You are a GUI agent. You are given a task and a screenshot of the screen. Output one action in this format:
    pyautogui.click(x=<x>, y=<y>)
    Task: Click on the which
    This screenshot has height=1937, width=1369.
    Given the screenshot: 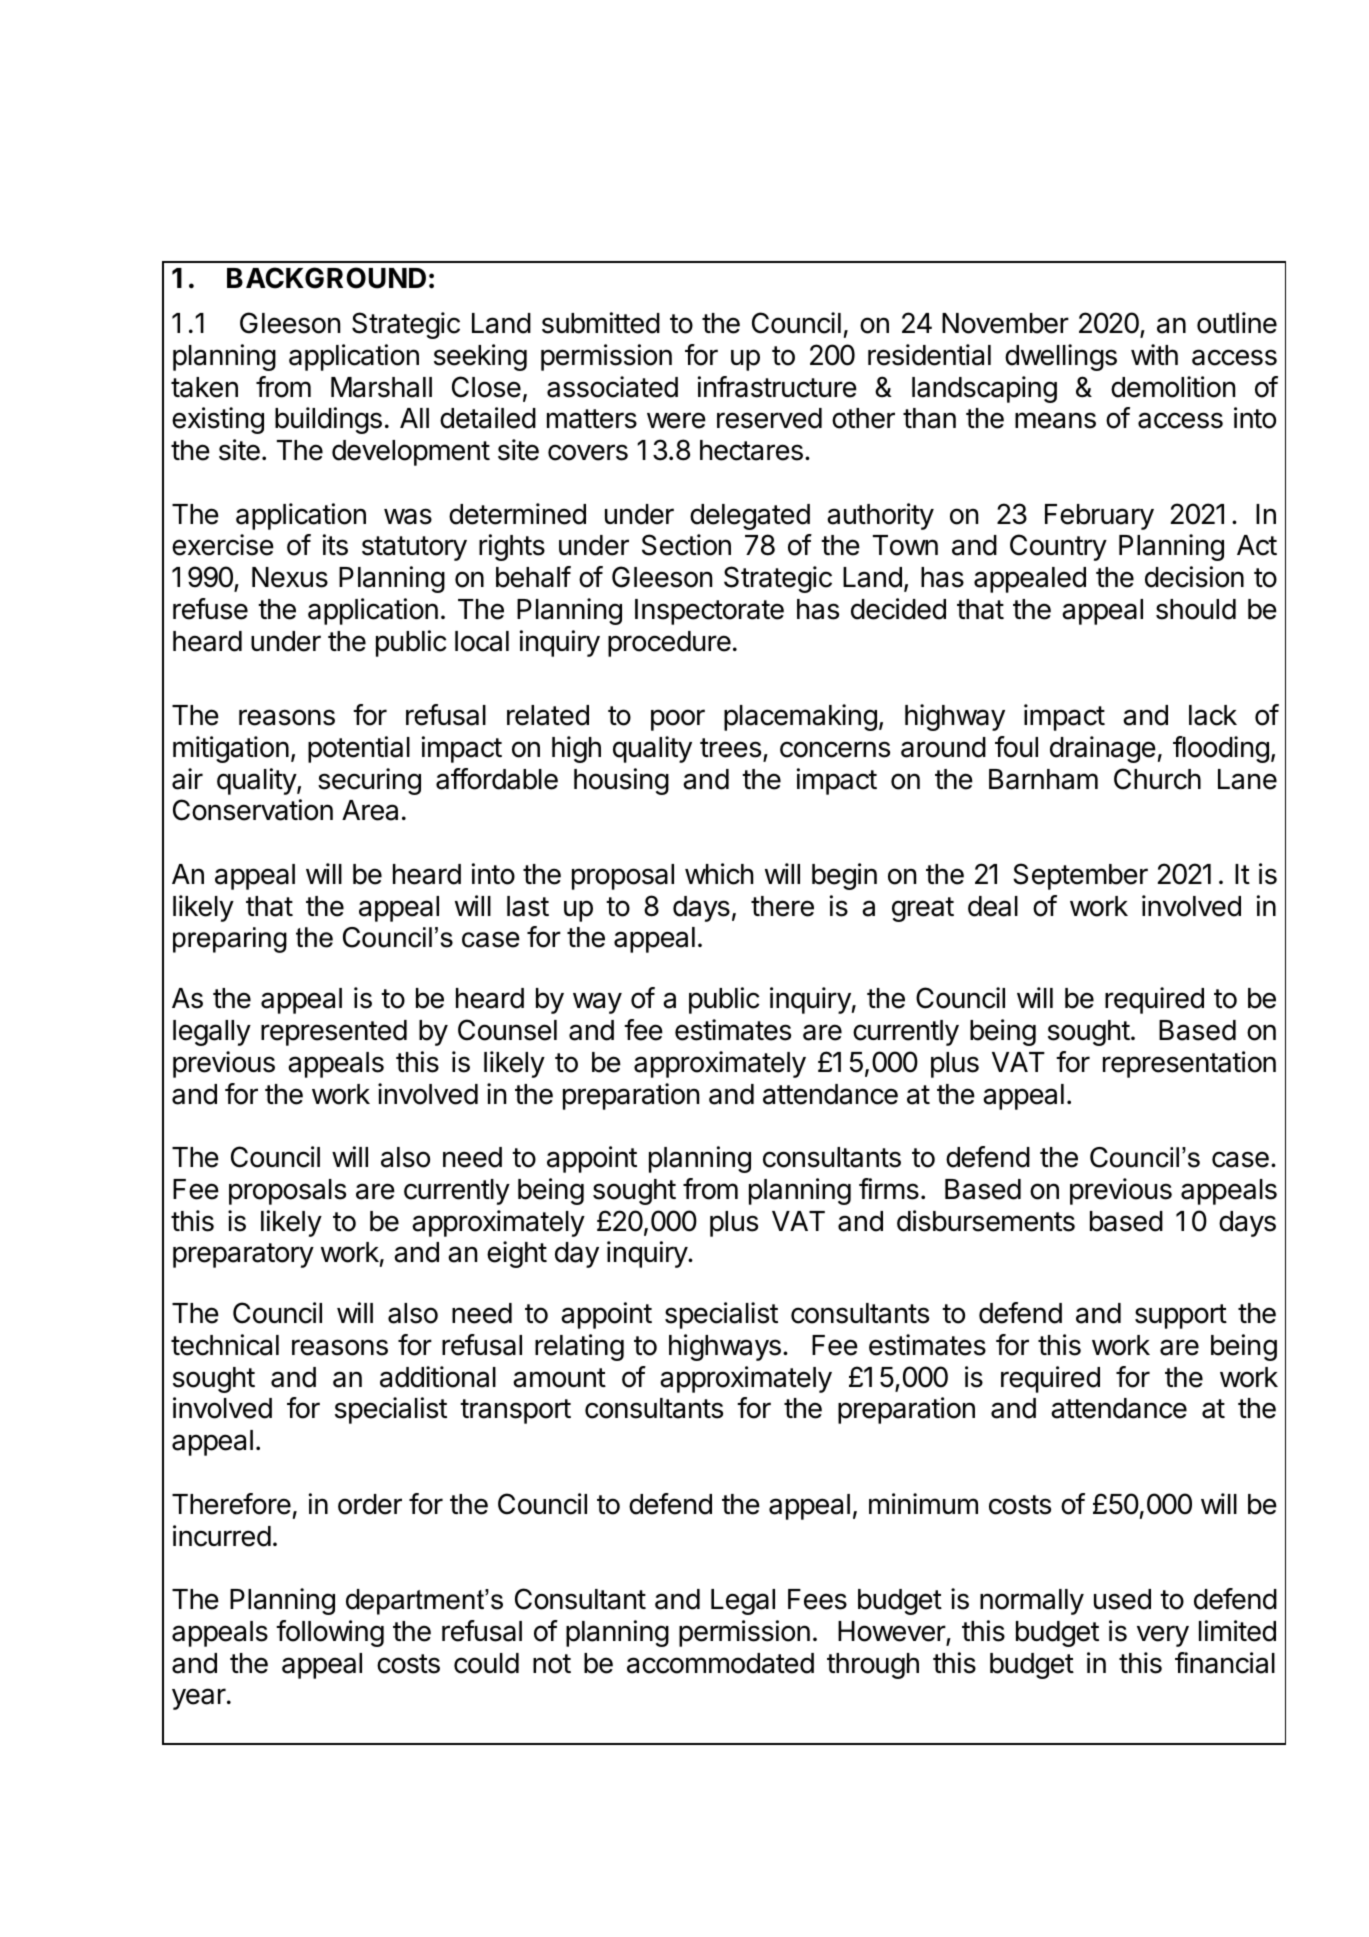 What is the action you would take?
    pyautogui.click(x=719, y=874)
